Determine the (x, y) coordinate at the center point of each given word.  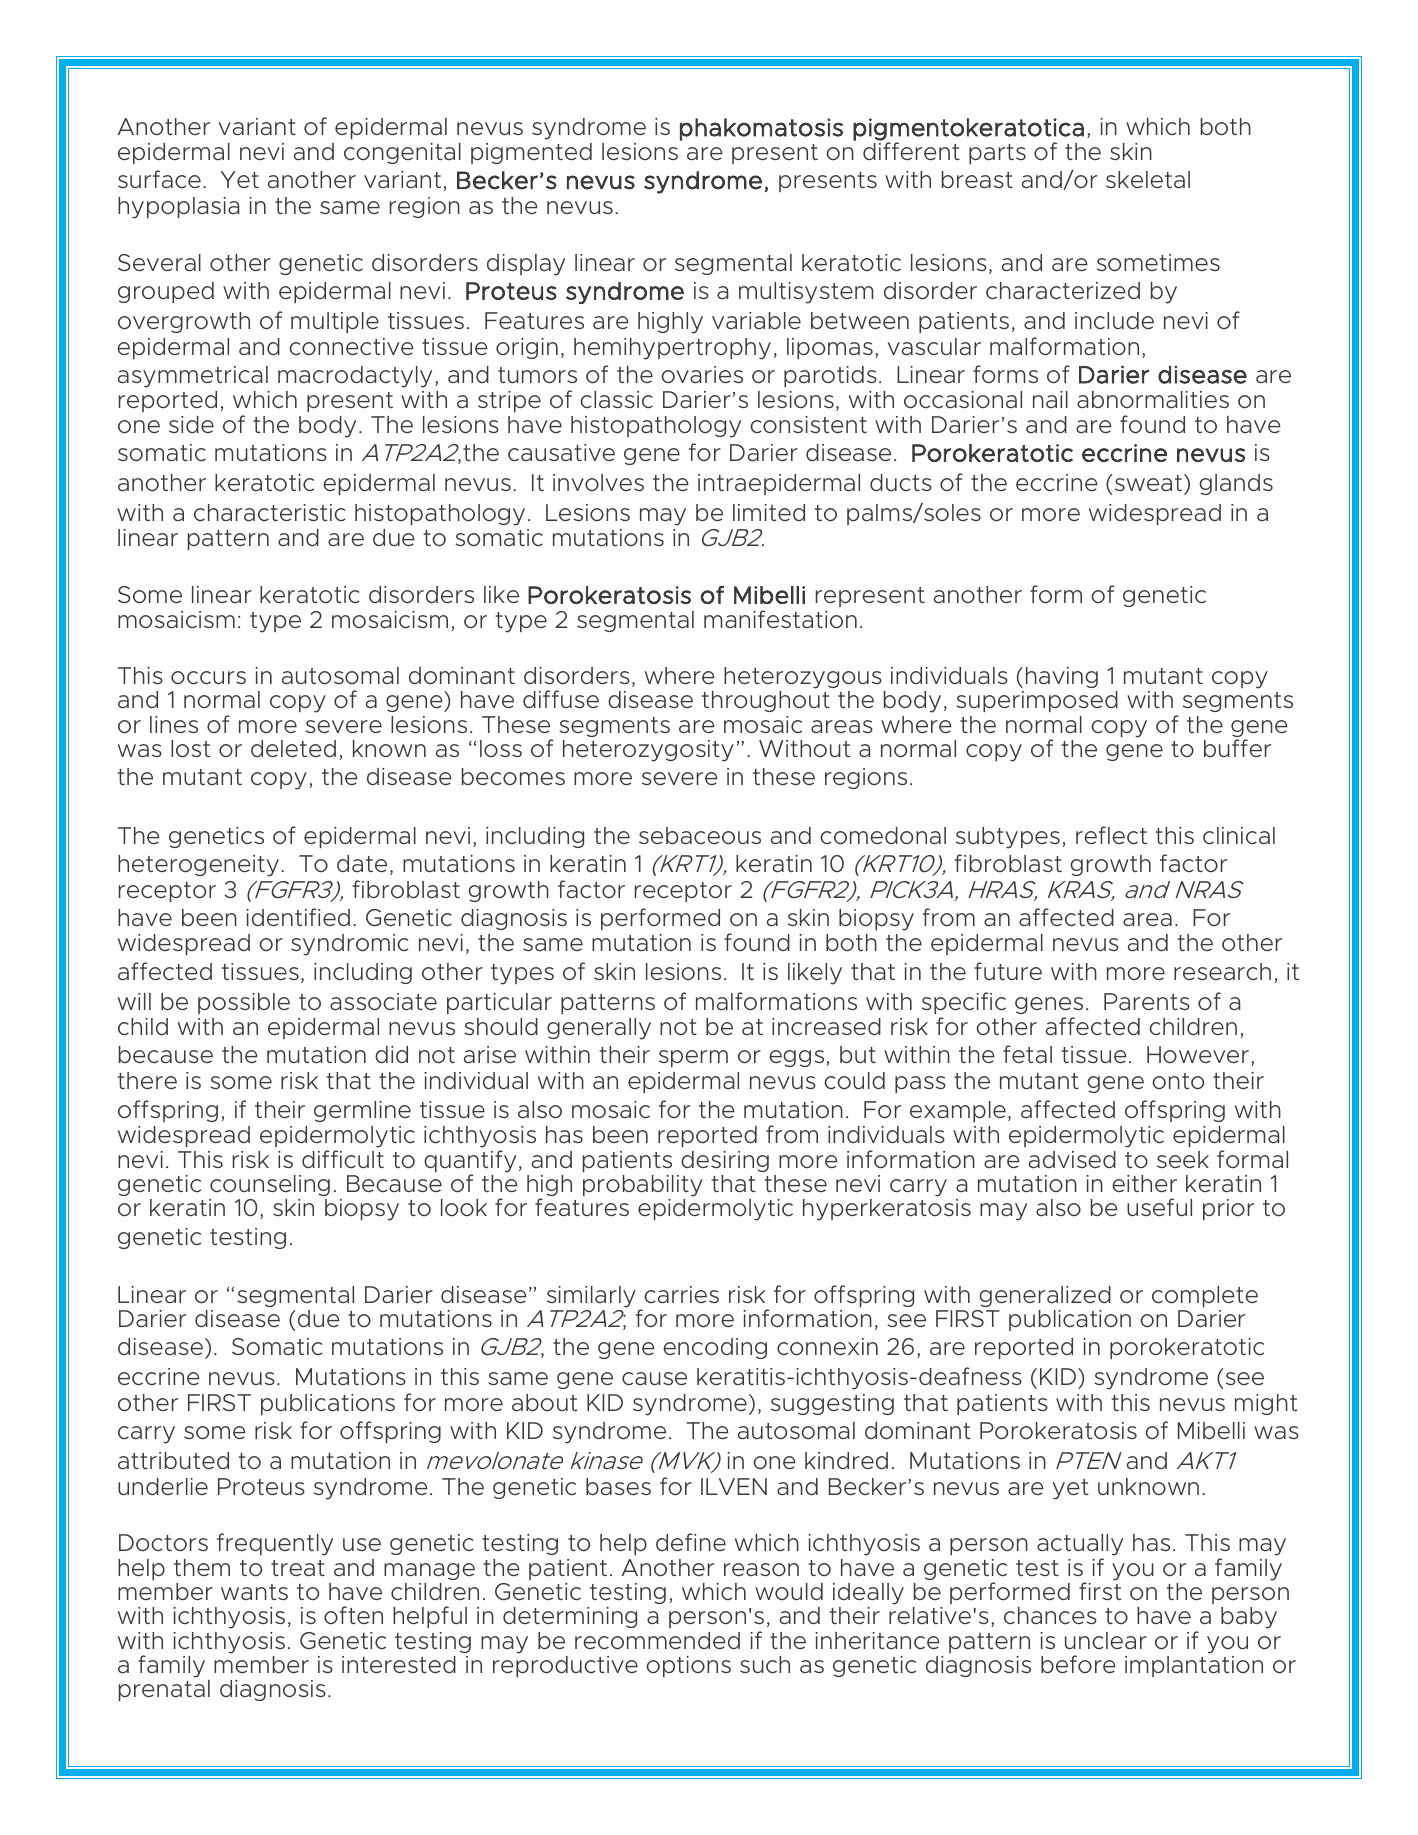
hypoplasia (179, 208)
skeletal (1148, 180)
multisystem (806, 293)
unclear (1106, 1640)
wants (254, 1592)
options (688, 1666)
